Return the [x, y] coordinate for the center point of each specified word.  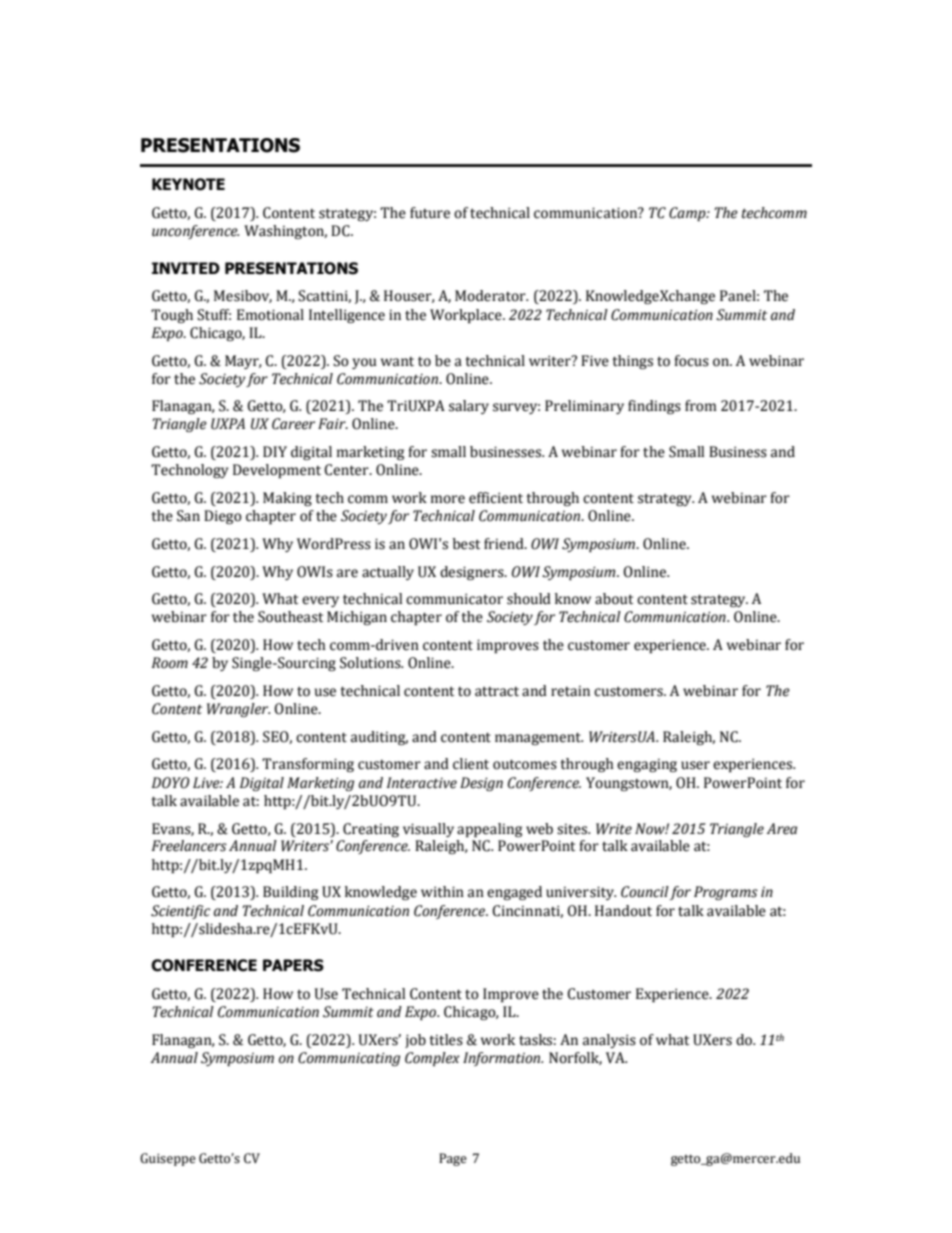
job [415, 1041]
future [430, 213]
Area [782, 829]
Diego [223, 517]
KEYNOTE [188, 184]
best [466, 544]
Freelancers [189, 846]
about [614, 599]
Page [453, 1159]
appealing [489, 830]
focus [691, 361]
